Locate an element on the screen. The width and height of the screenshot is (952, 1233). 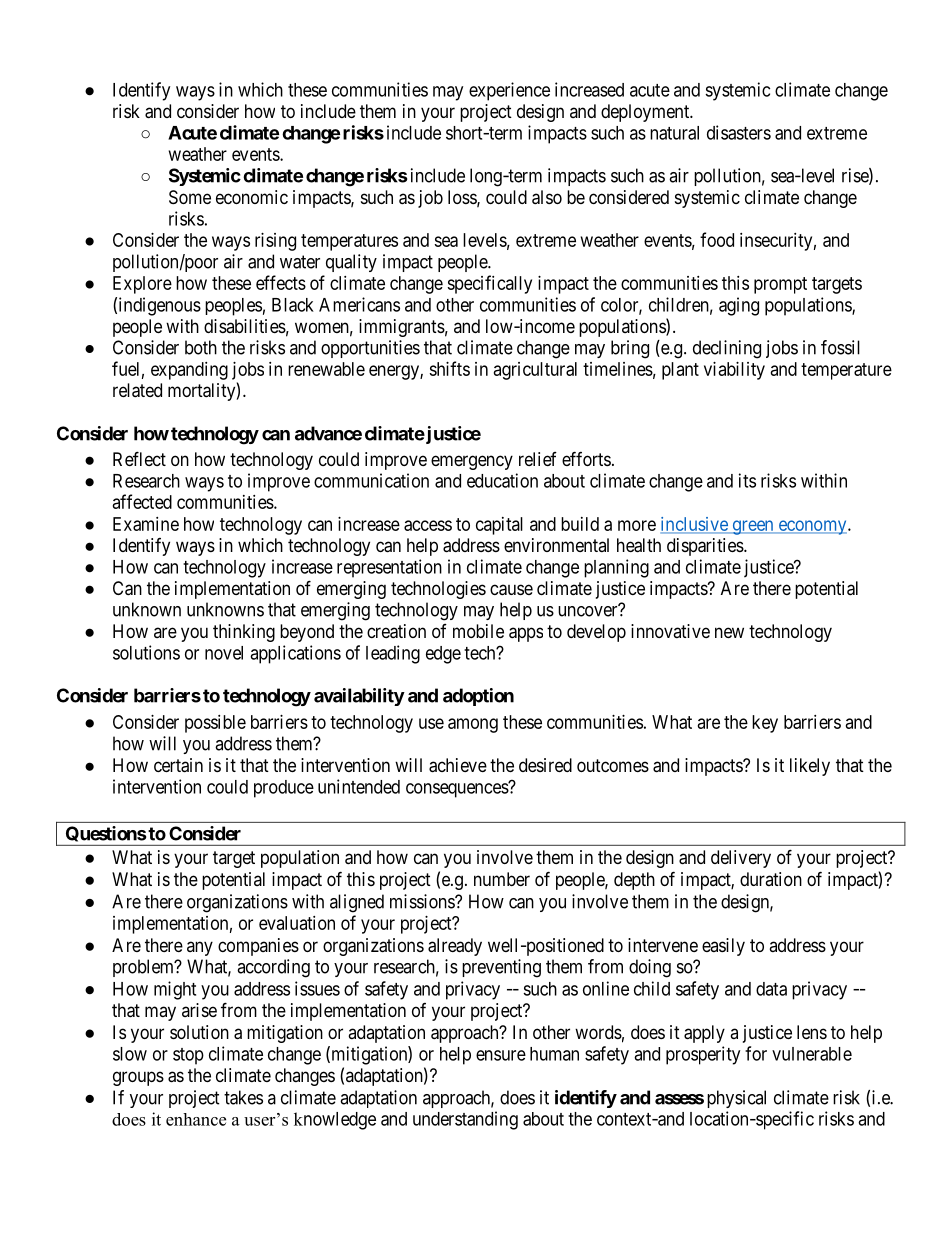
takes is located at coordinates (243, 1097).
